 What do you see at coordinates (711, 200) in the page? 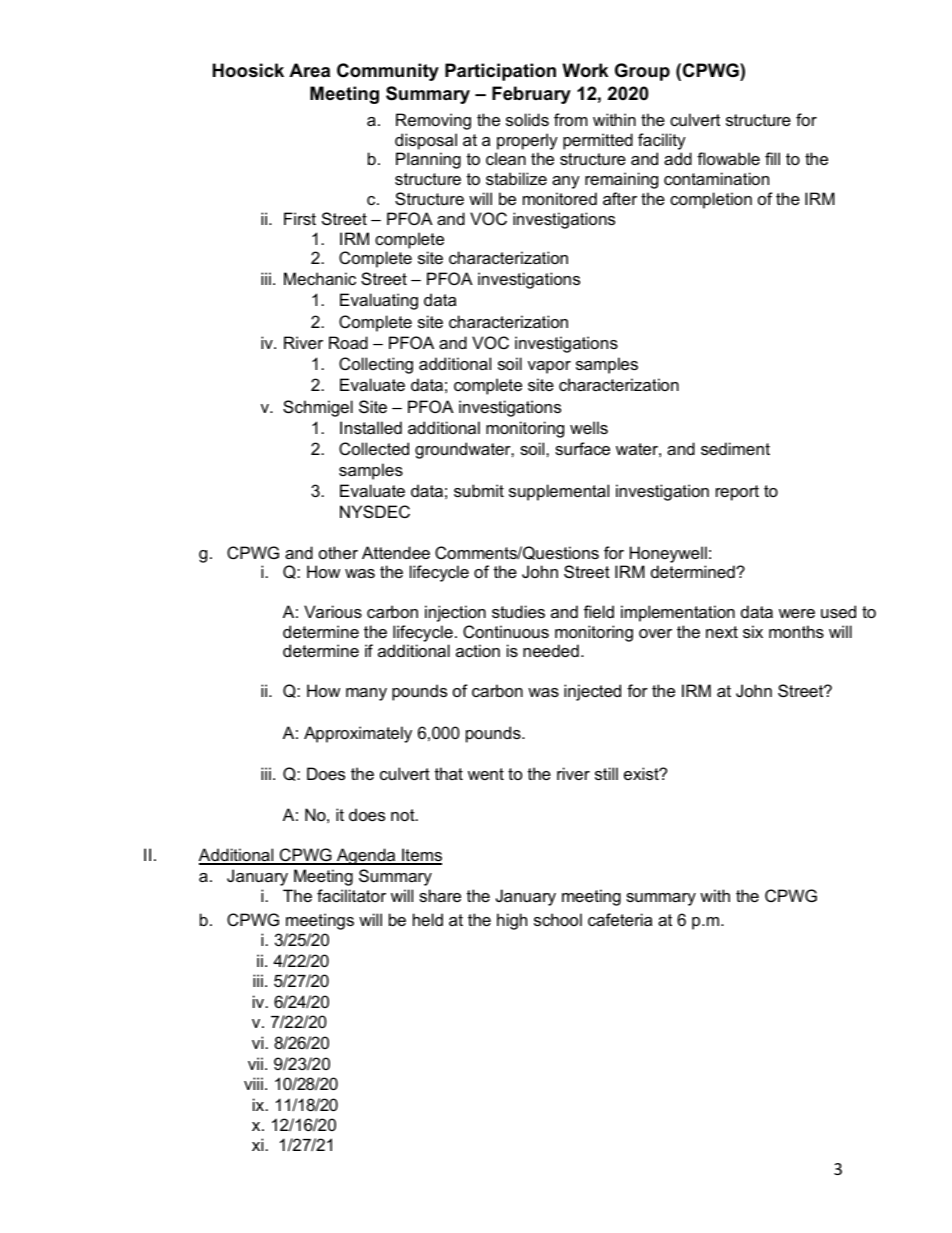
I see `completion` at bounding box center [711, 200].
